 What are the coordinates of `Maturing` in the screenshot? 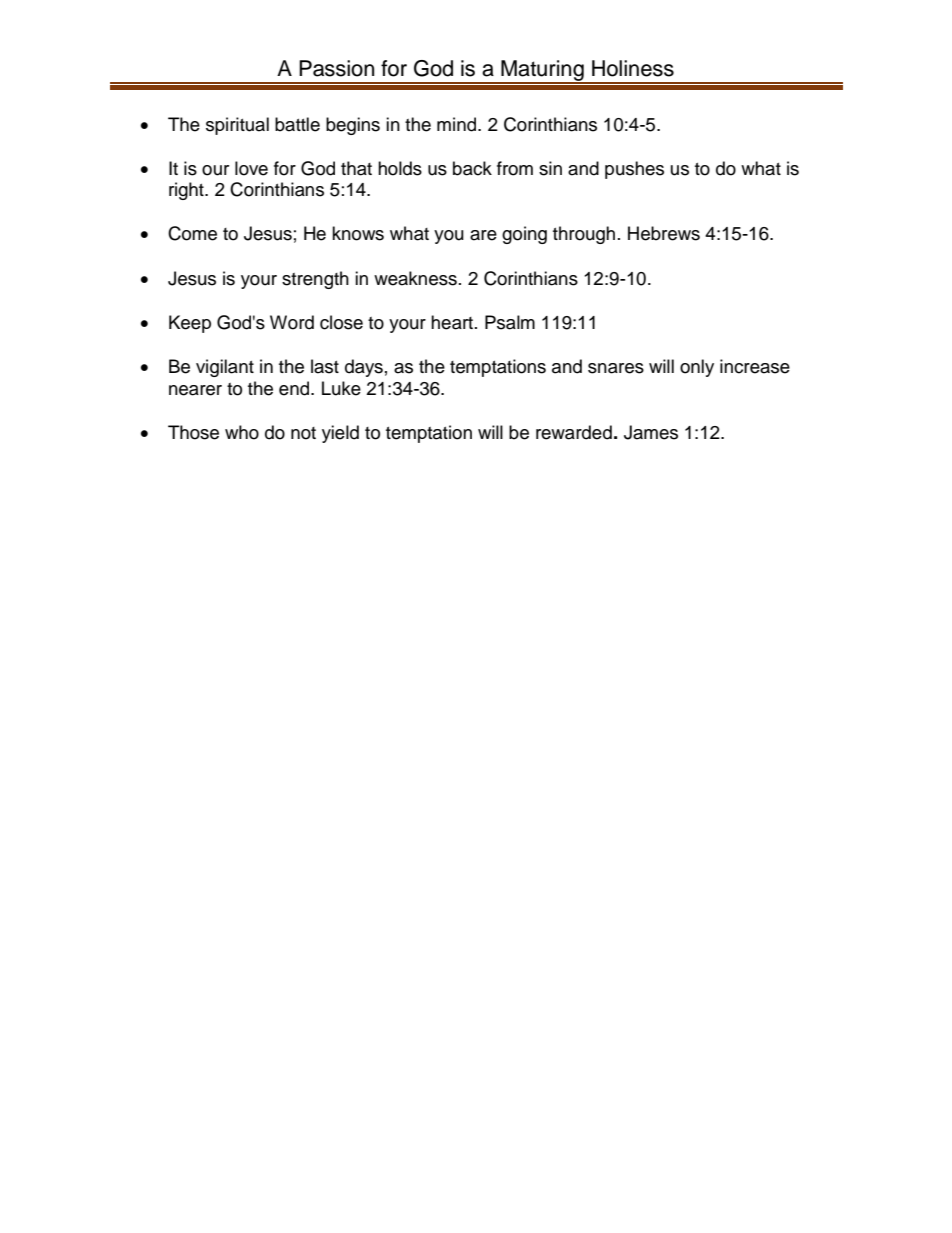 It's located at (542, 71).
